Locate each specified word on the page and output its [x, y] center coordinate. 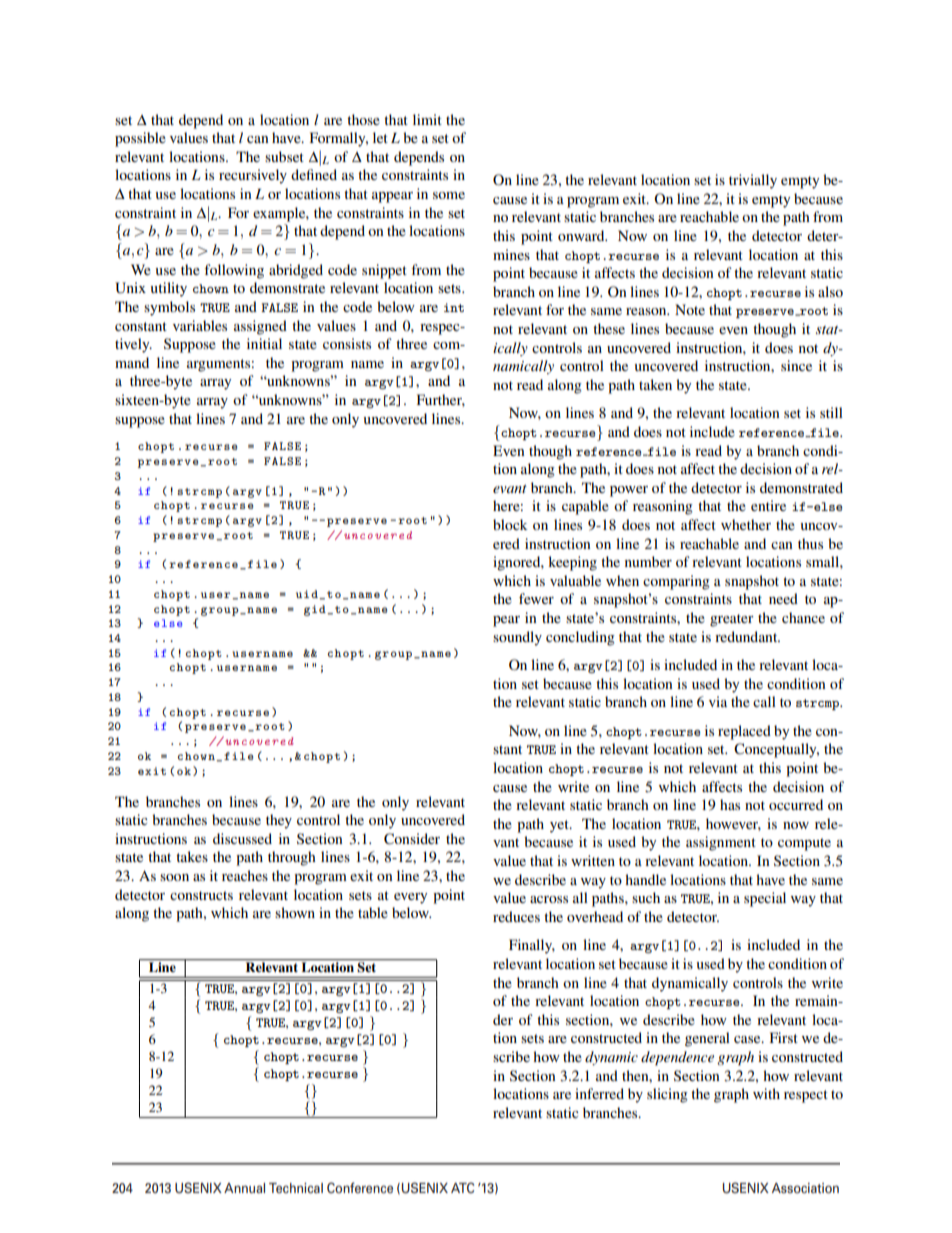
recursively [253, 176]
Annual [244, 1188]
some [449, 195]
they [279, 821]
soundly [517, 638]
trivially [753, 181]
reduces [516, 916]
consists [347, 343]
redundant [747, 636]
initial [264, 343]
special [765, 899]
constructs [201, 895]
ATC [462, 1187]
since [796, 365]
